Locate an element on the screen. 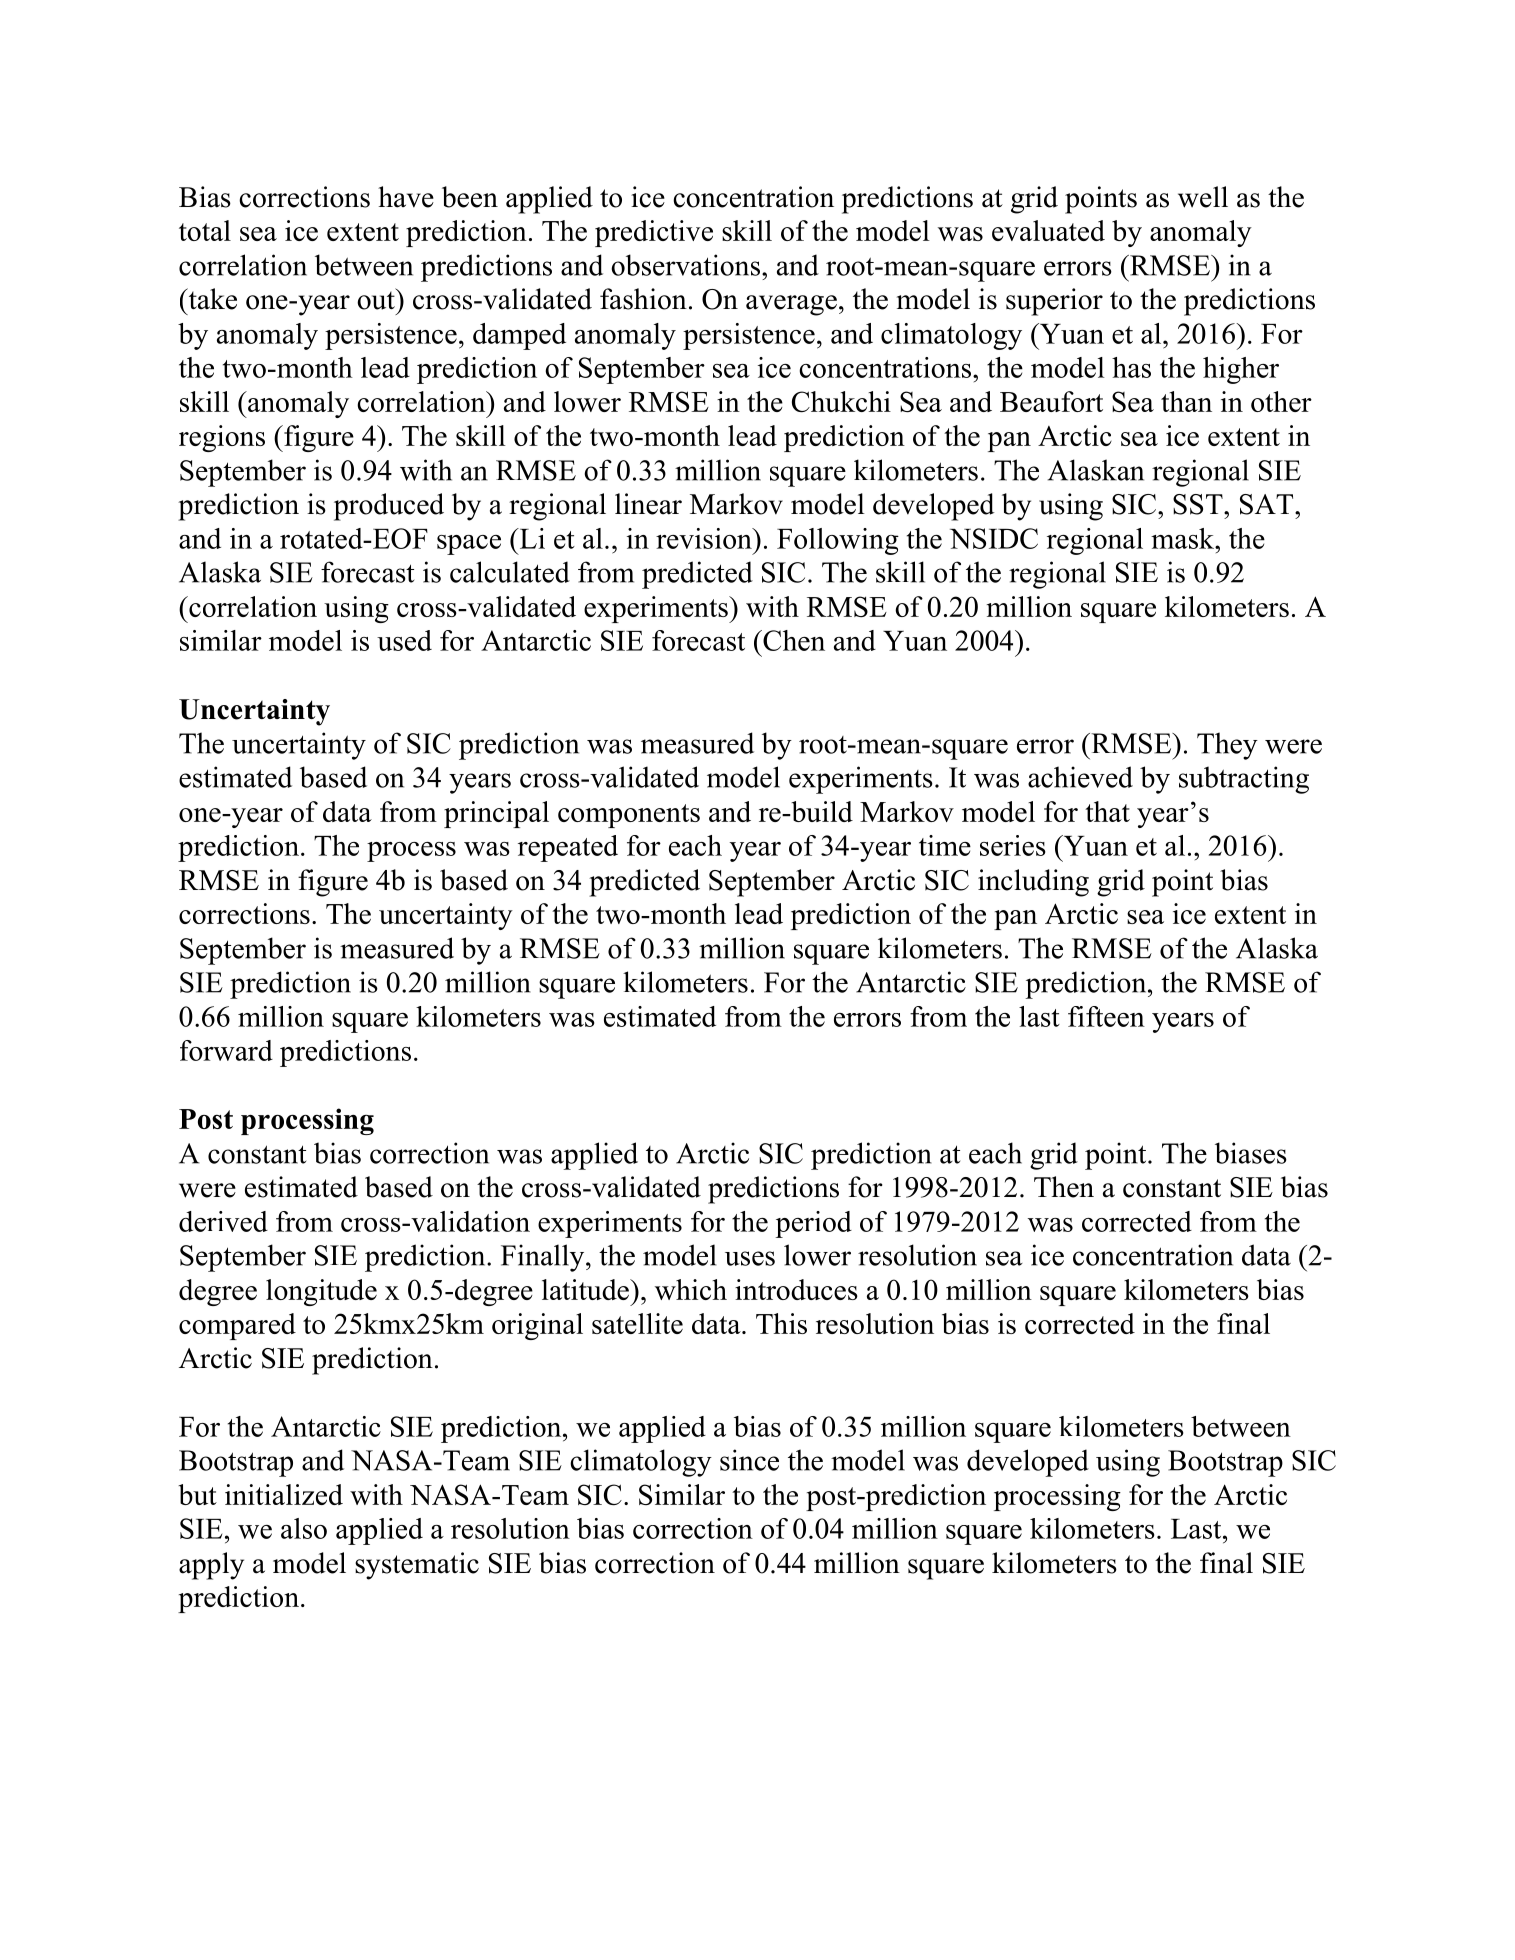 The image size is (1515, 1960). period is located at coordinates (814, 1224).
